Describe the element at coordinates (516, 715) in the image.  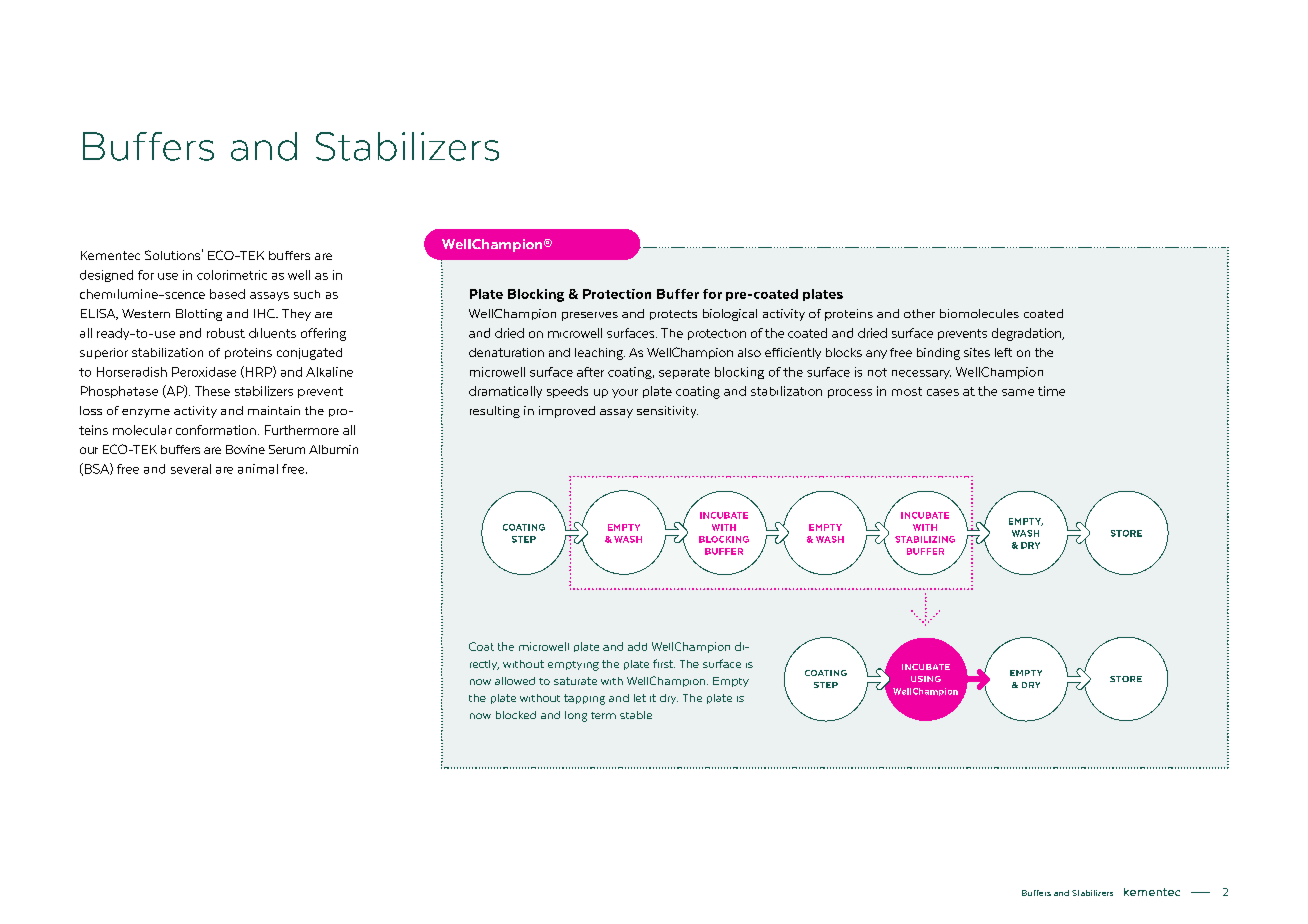
I see `blocked` at that location.
